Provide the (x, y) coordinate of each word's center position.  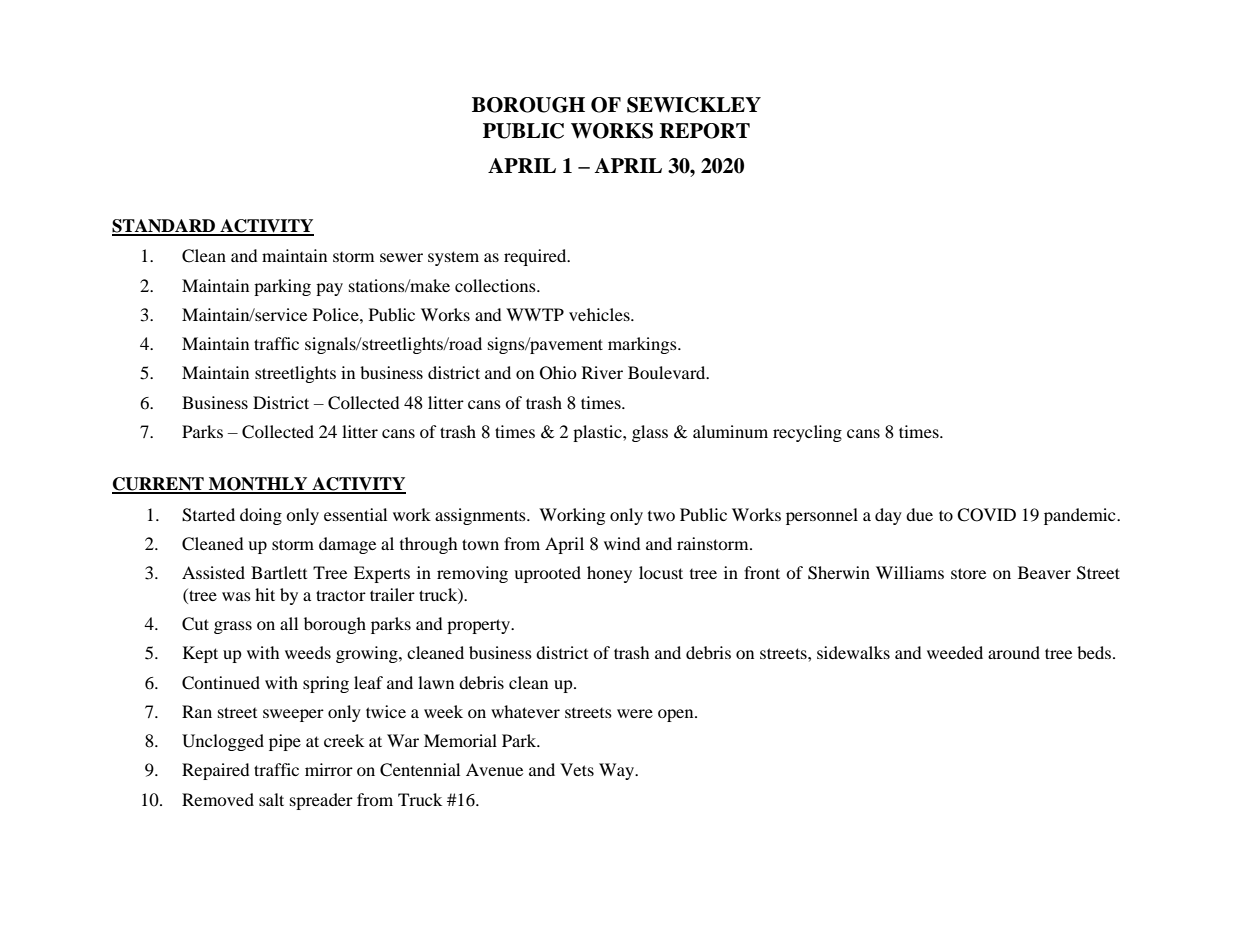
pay (329, 289)
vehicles (600, 314)
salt (271, 799)
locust (661, 572)
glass (650, 433)
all (289, 623)
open (677, 715)
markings (643, 345)
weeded (955, 652)
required (536, 257)
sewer (401, 257)
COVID (986, 515)
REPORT (705, 131)
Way (618, 771)
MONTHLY (258, 485)
